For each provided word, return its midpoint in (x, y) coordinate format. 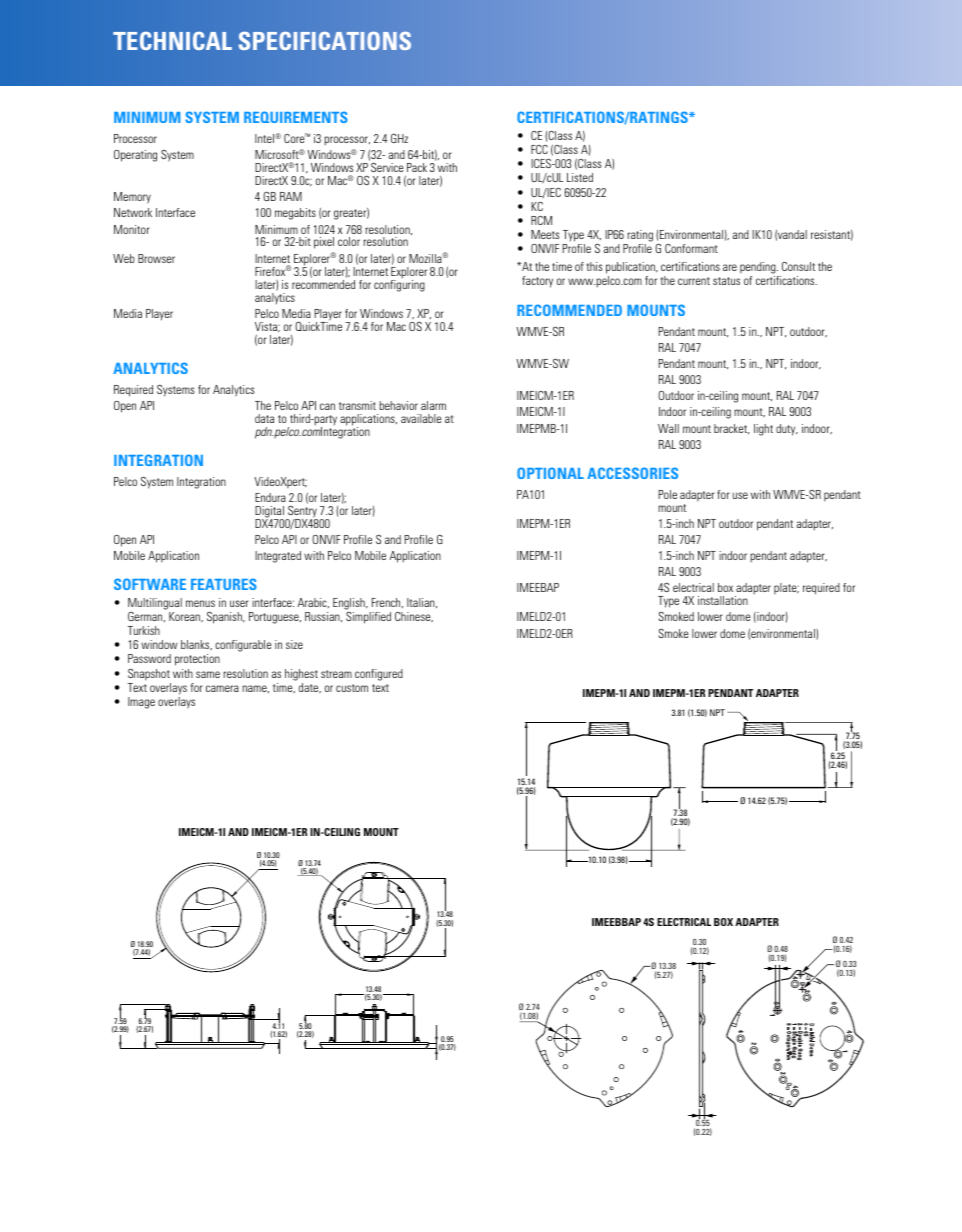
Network (133, 212)
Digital (269, 513)
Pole (667, 494)
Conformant (691, 248)
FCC (539, 149)
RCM (541, 220)
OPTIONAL (550, 473)
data (264, 418)
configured (379, 675)
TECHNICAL (172, 41)
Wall (668, 428)
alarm (433, 405)
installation (723, 600)
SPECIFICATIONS (325, 40)
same (208, 674)
